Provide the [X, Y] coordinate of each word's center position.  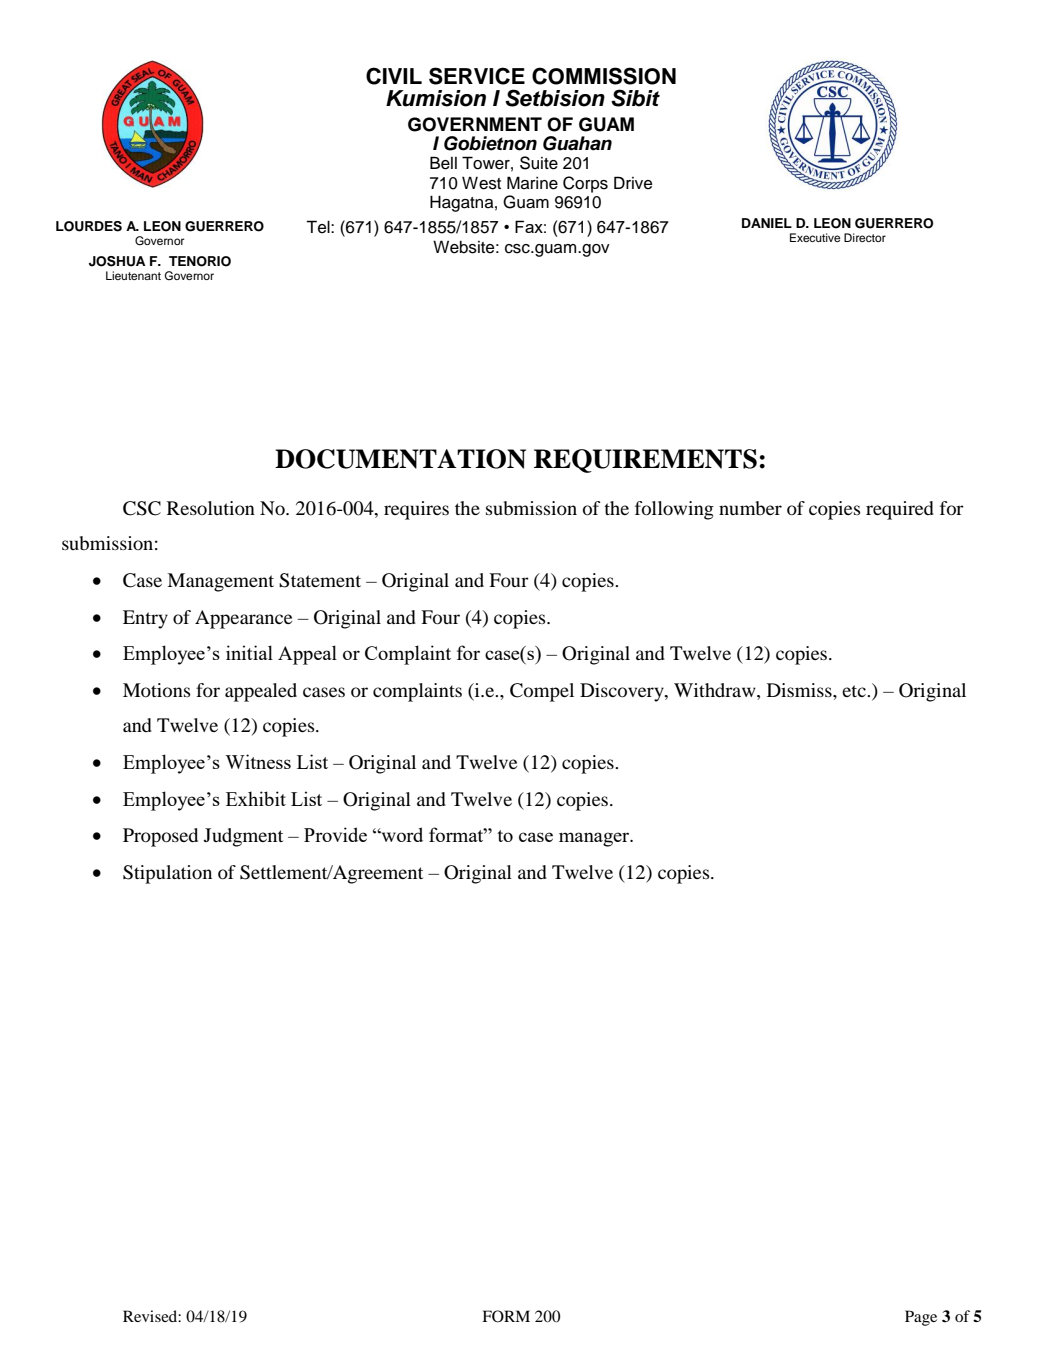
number [750, 508]
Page [921, 1318]
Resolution [211, 508]
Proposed [160, 837]
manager [595, 839]
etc [855, 691]
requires [416, 510]
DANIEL [767, 223]
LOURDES [89, 226]
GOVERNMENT [475, 124]
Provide [335, 834]
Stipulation [167, 874]
